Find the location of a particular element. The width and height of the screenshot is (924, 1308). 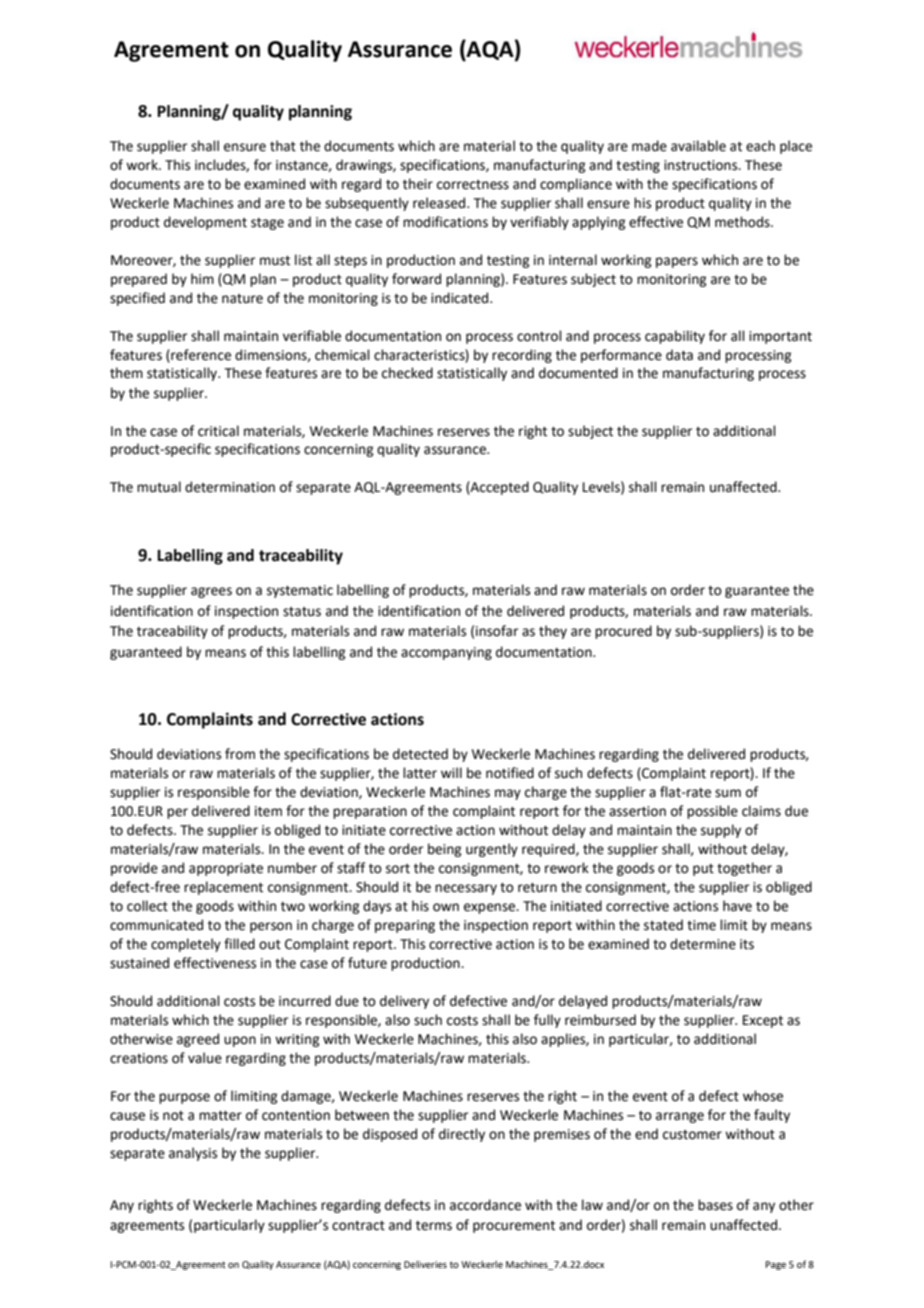

necessary is located at coordinates (466, 889).
